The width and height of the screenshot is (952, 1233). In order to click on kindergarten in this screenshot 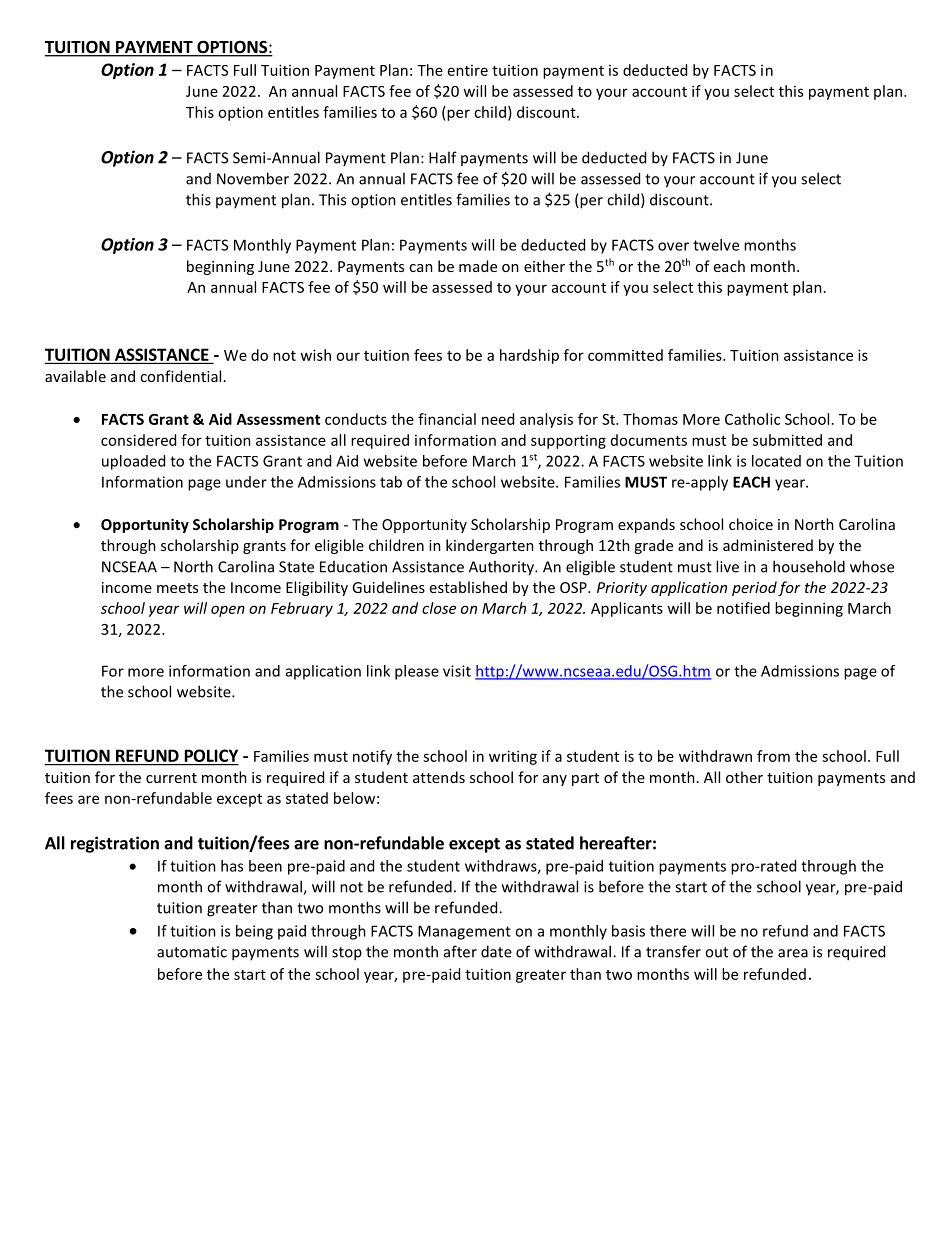, I will do `click(490, 546)`.
